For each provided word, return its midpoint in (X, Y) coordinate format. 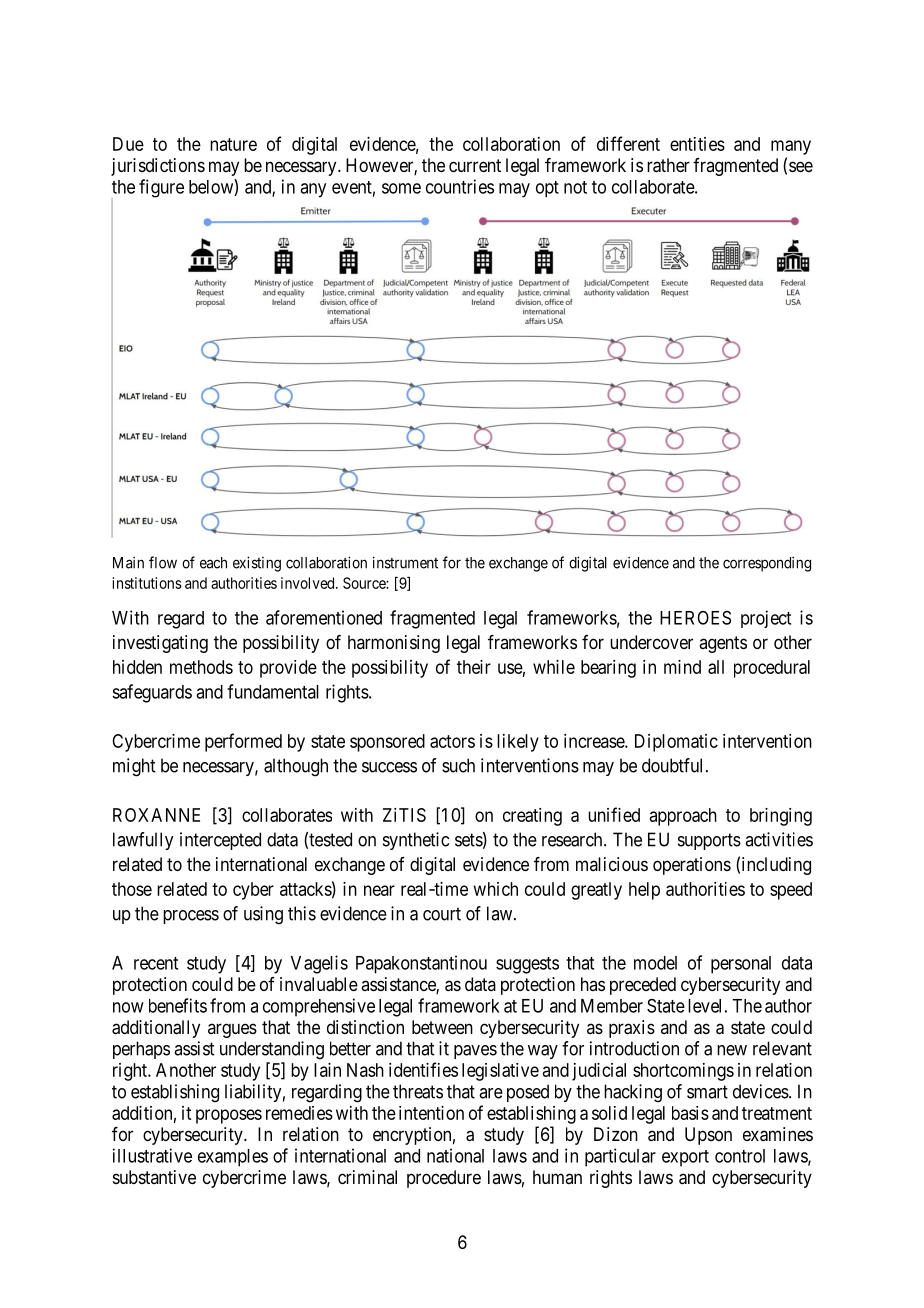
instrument (405, 562)
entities (697, 144)
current (475, 165)
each (213, 563)
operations (692, 866)
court (442, 914)
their (474, 667)
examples (233, 1158)
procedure (444, 1179)
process (191, 917)
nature (233, 144)
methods (201, 667)
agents (723, 644)
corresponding (767, 564)
